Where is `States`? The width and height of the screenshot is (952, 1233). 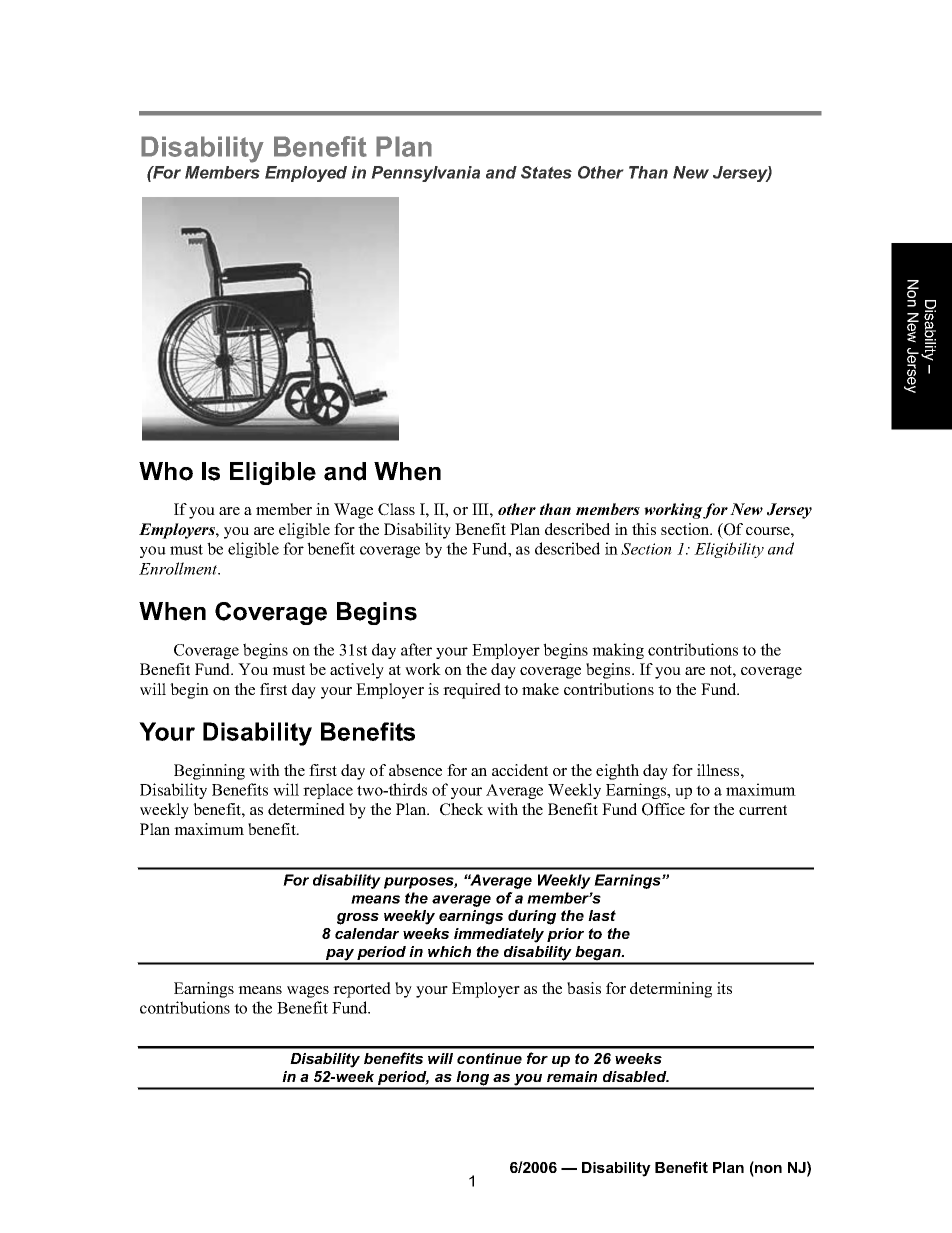 States is located at coordinates (546, 172).
